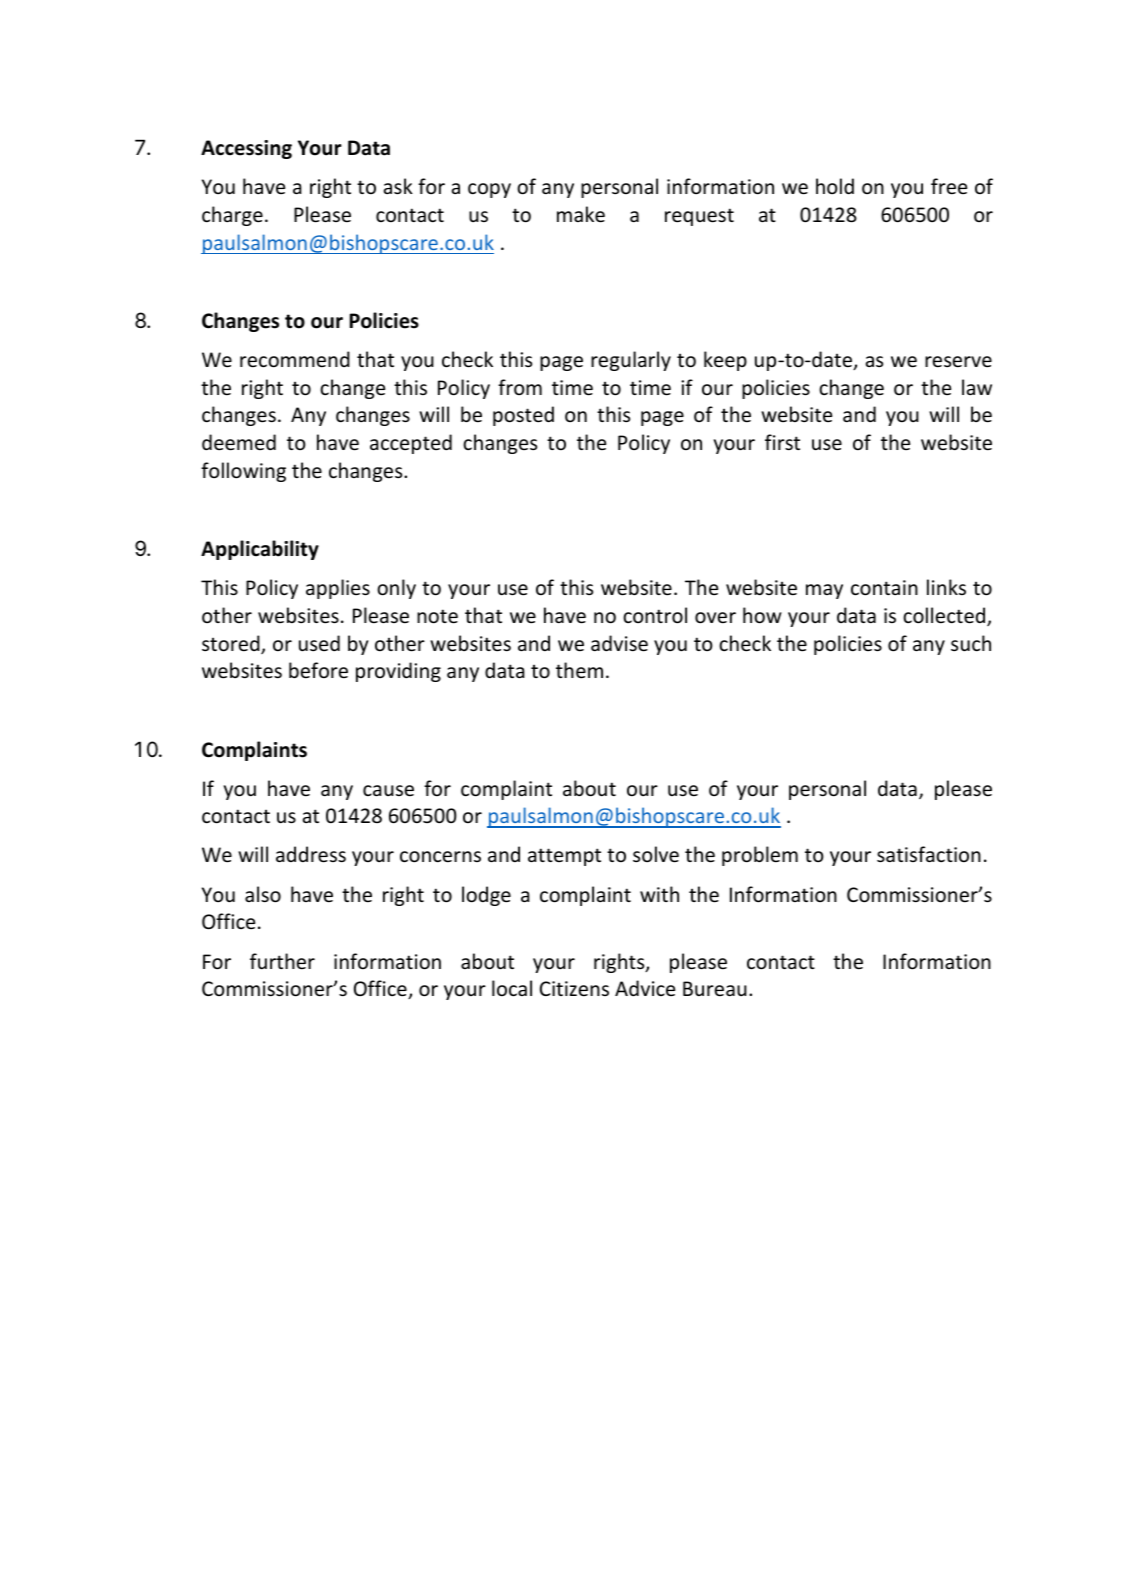 Image resolution: width=1127 pixels, height=1593 pixels. I want to click on ask, so click(398, 186).
